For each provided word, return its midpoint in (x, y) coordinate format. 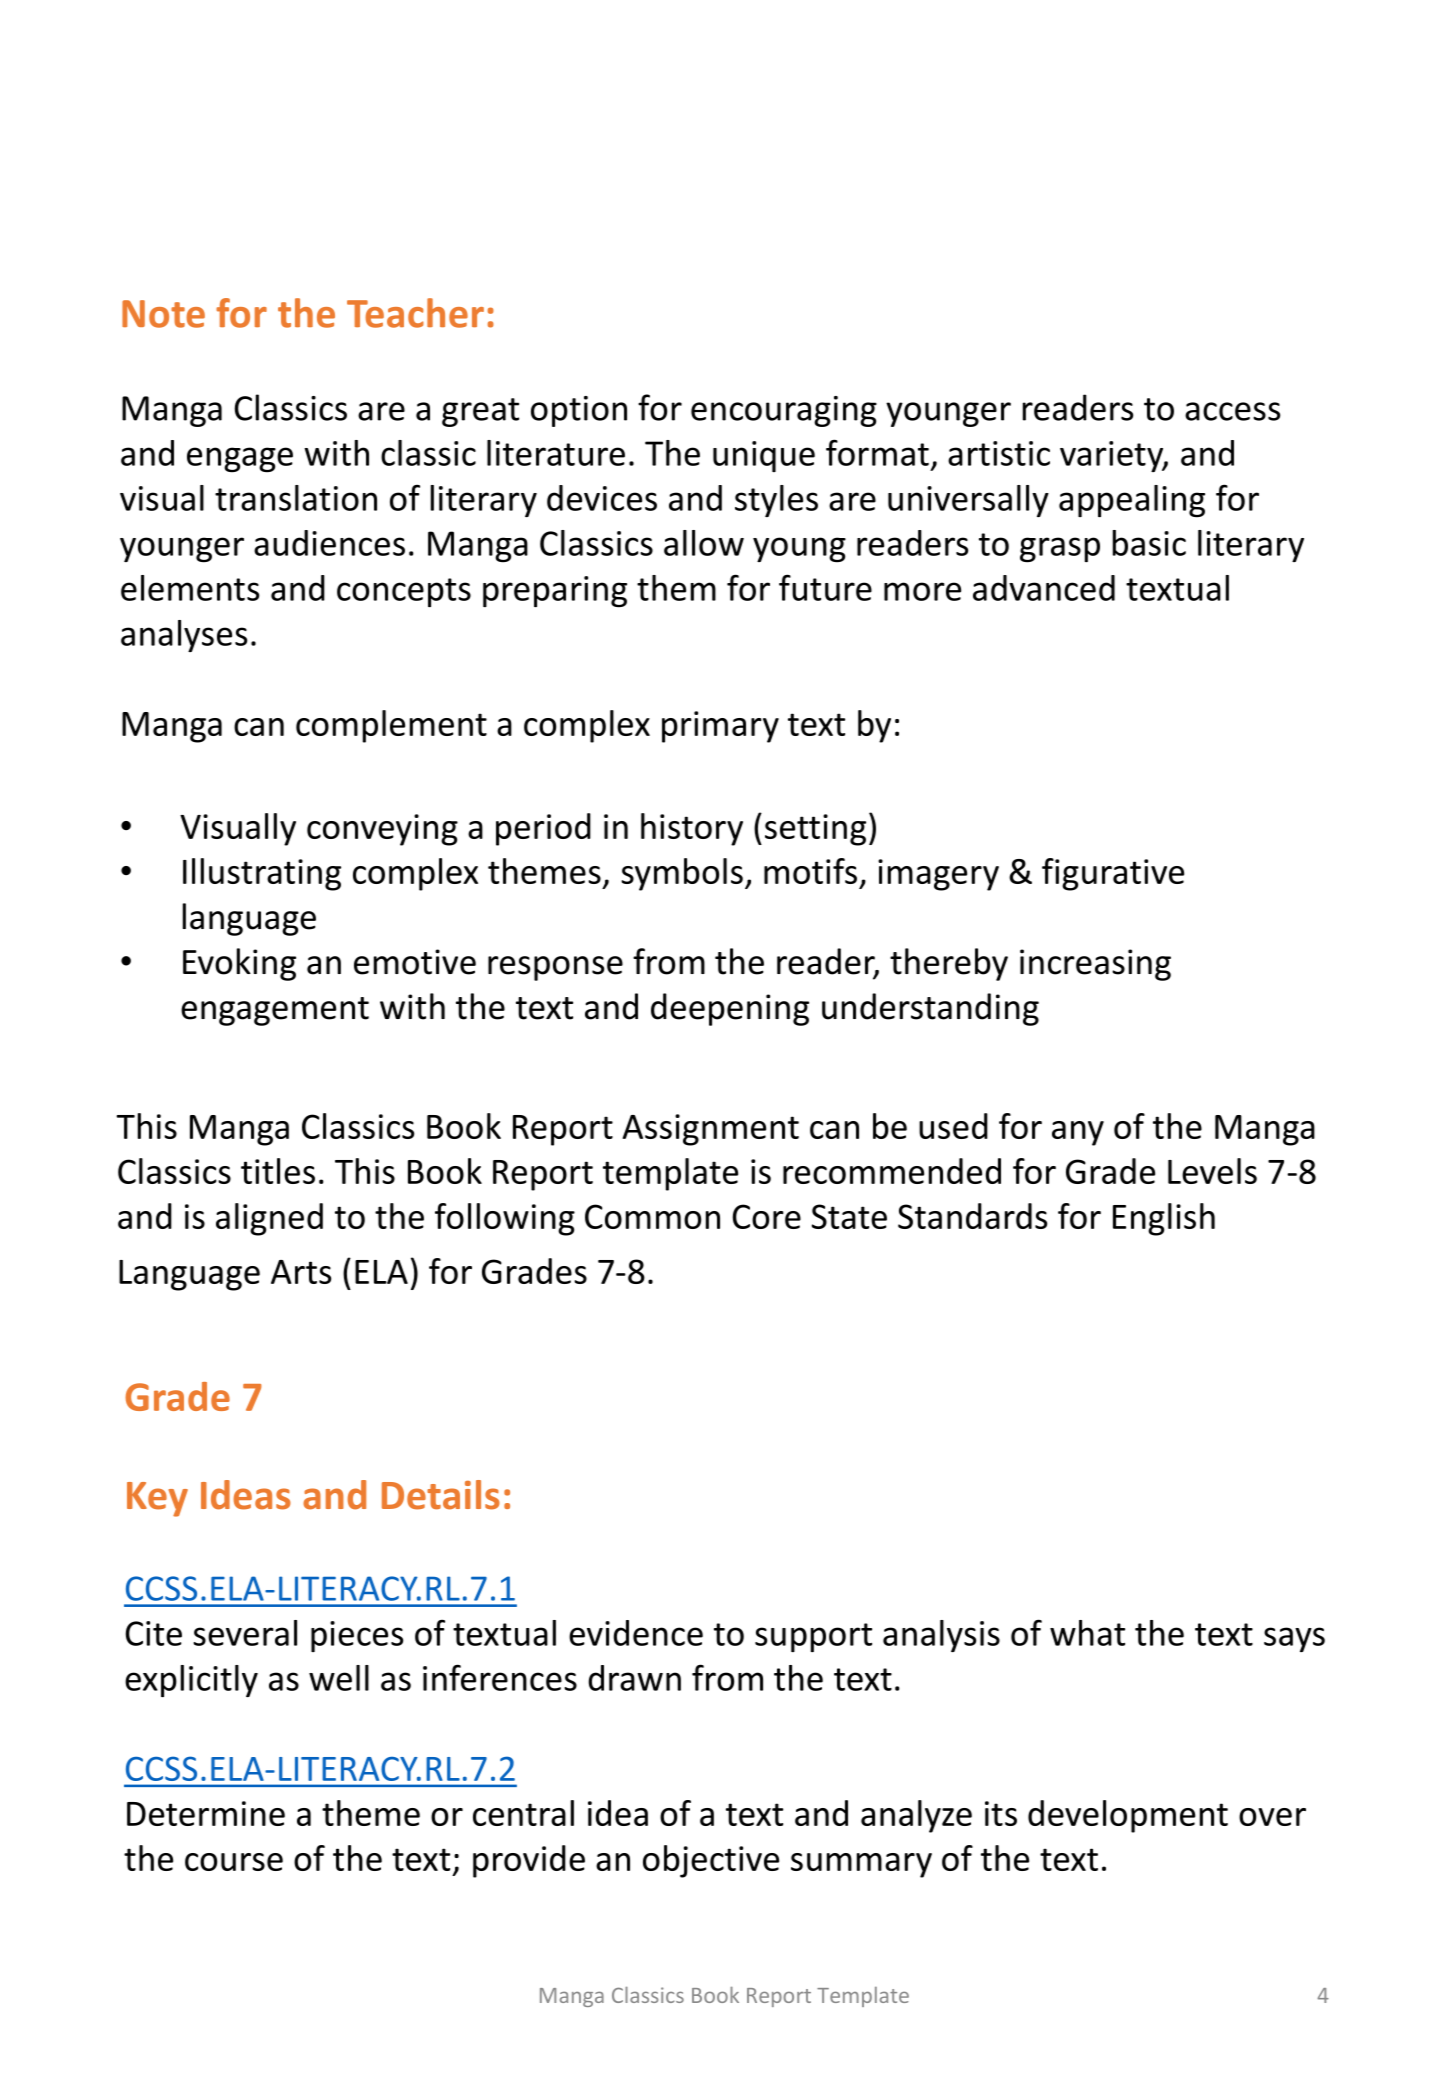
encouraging (784, 411)
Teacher (415, 313)
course (234, 1862)
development (1128, 1816)
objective (711, 1861)
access (1232, 411)
